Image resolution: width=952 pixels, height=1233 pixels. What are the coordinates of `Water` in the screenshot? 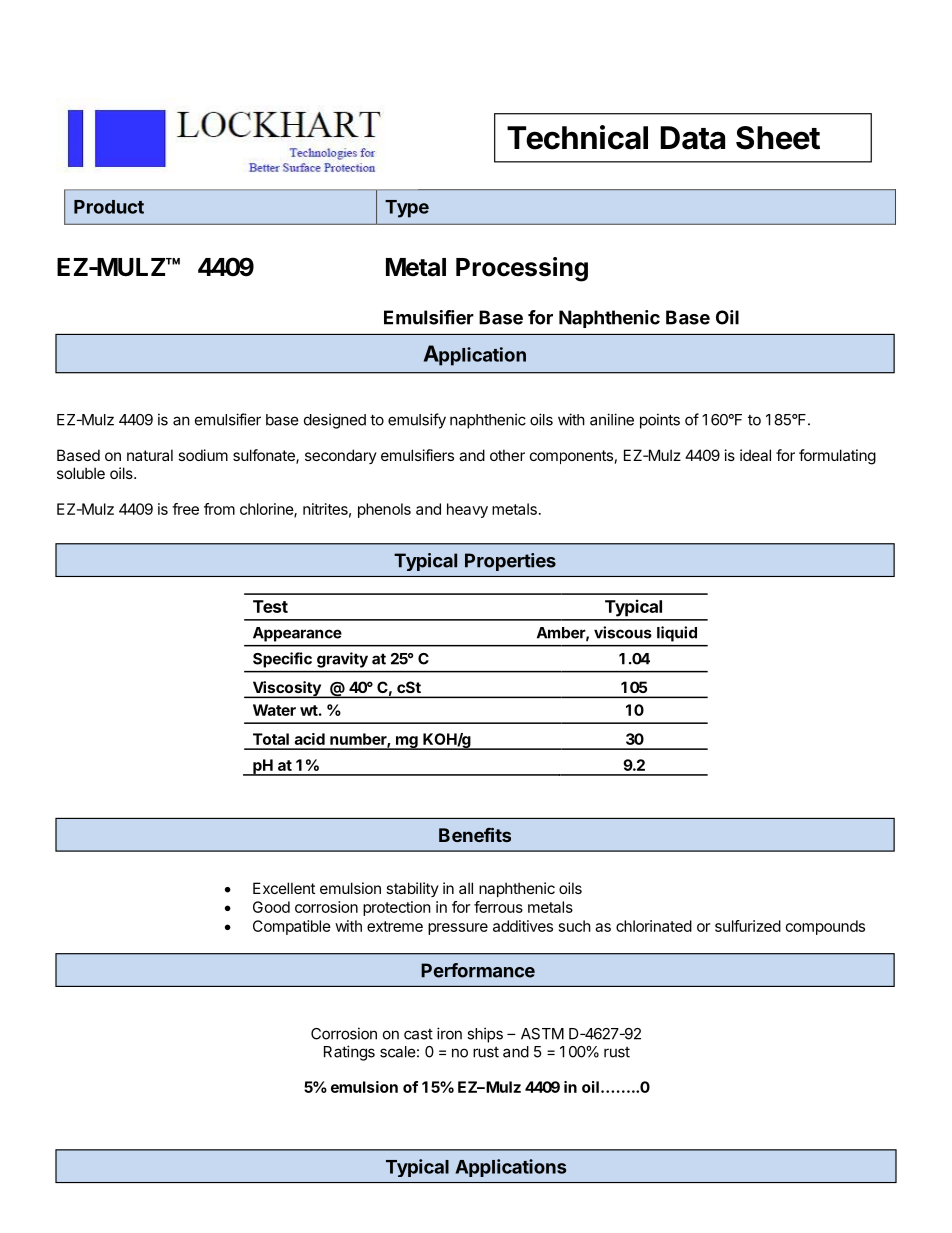 It's located at (274, 710).
